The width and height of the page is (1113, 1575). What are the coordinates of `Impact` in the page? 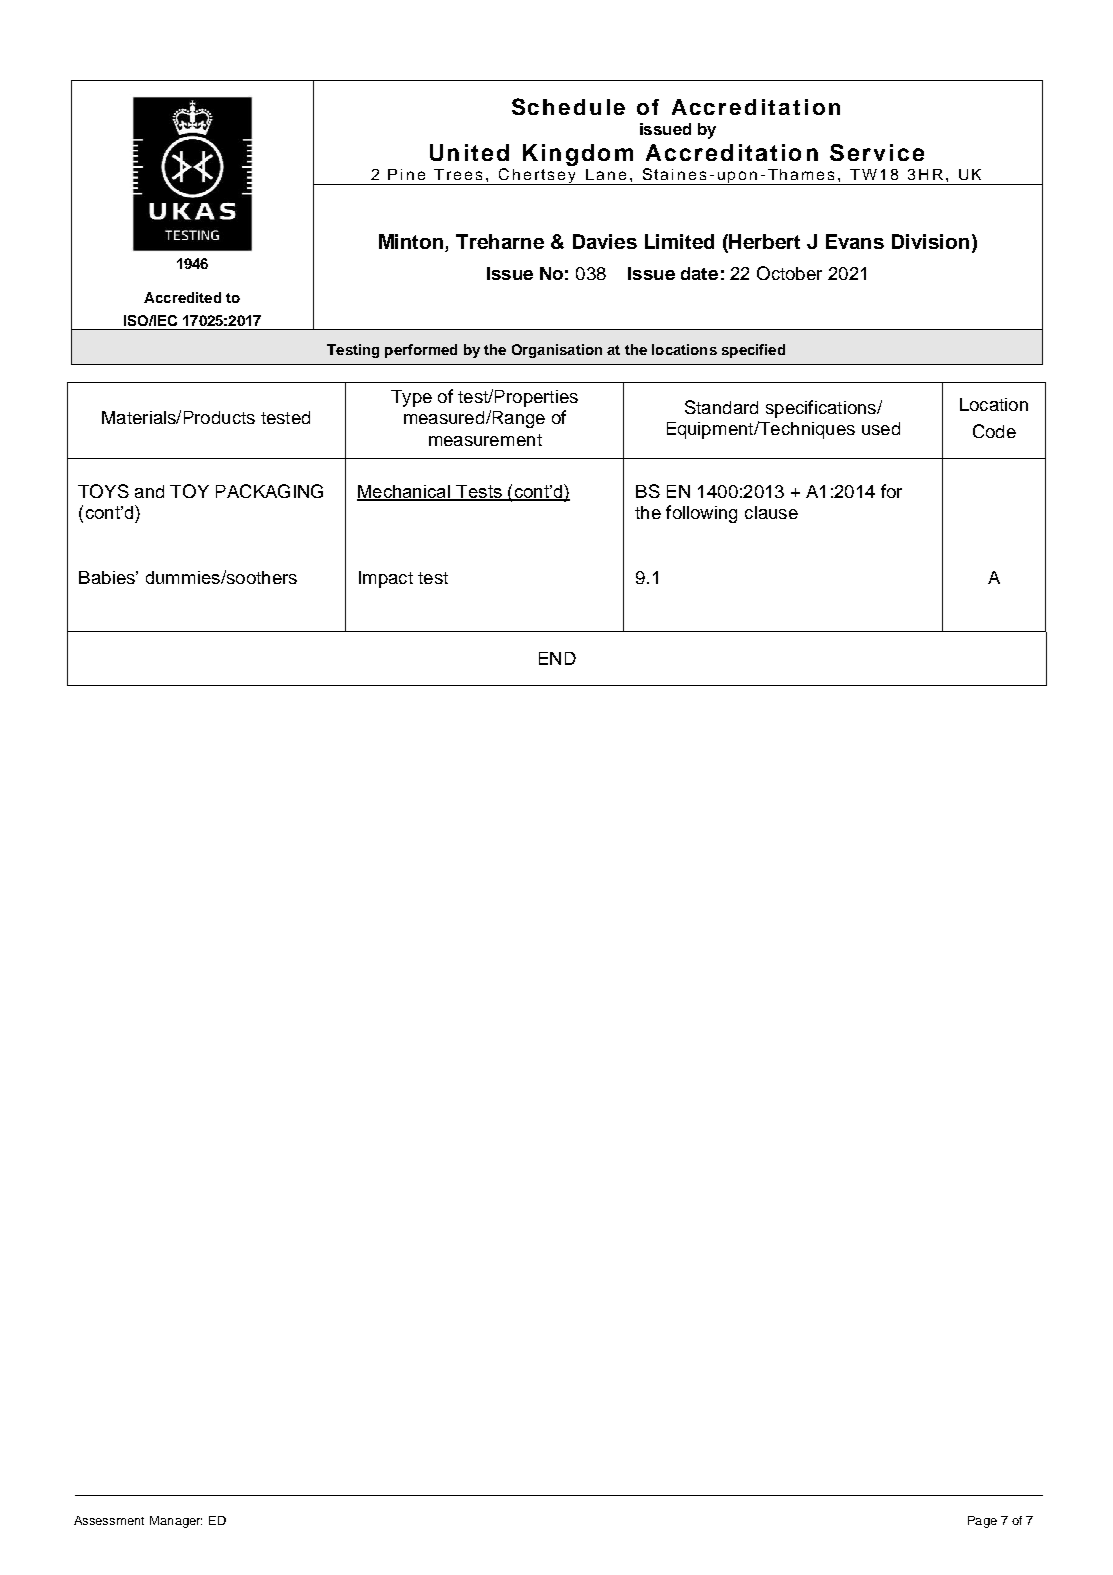 It's located at (386, 579).
